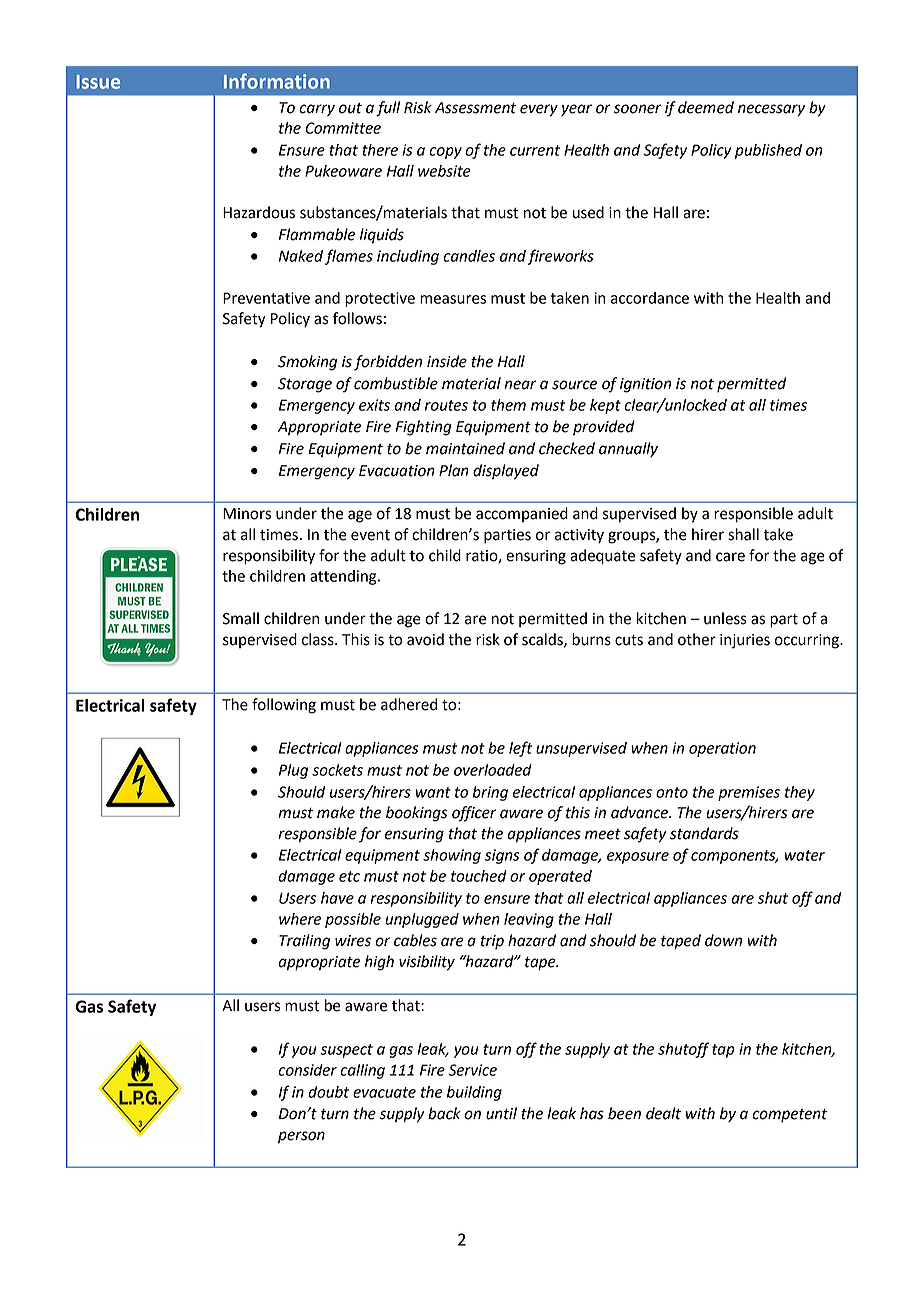  I want to click on deemed, so click(706, 107).
